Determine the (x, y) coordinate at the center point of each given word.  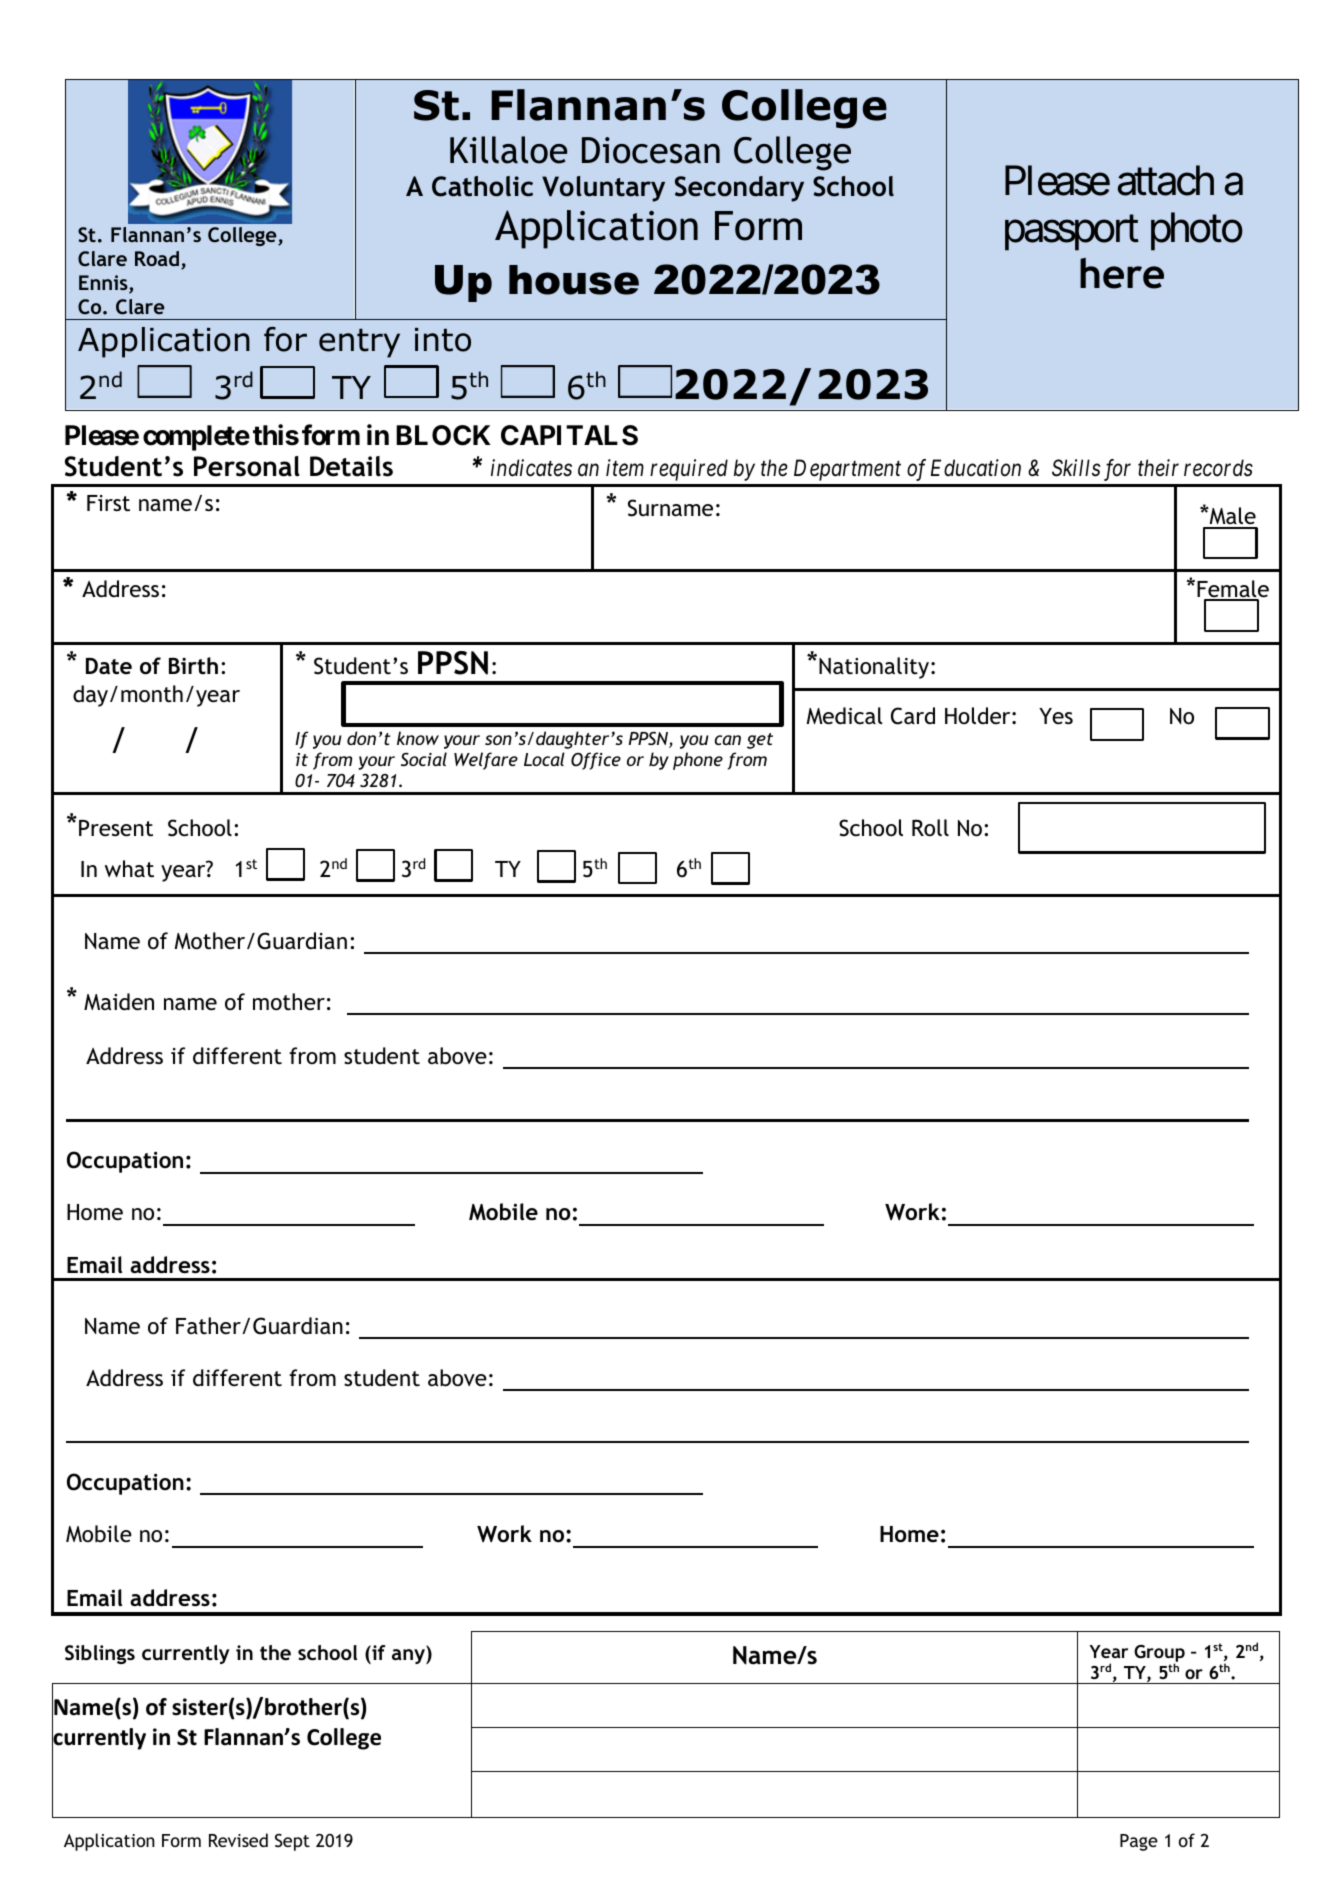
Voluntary (603, 189)
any (409, 1656)
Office (596, 761)
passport (1072, 233)
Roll (930, 827)
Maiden (119, 1002)
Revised (238, 1840)
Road (157, 258)
